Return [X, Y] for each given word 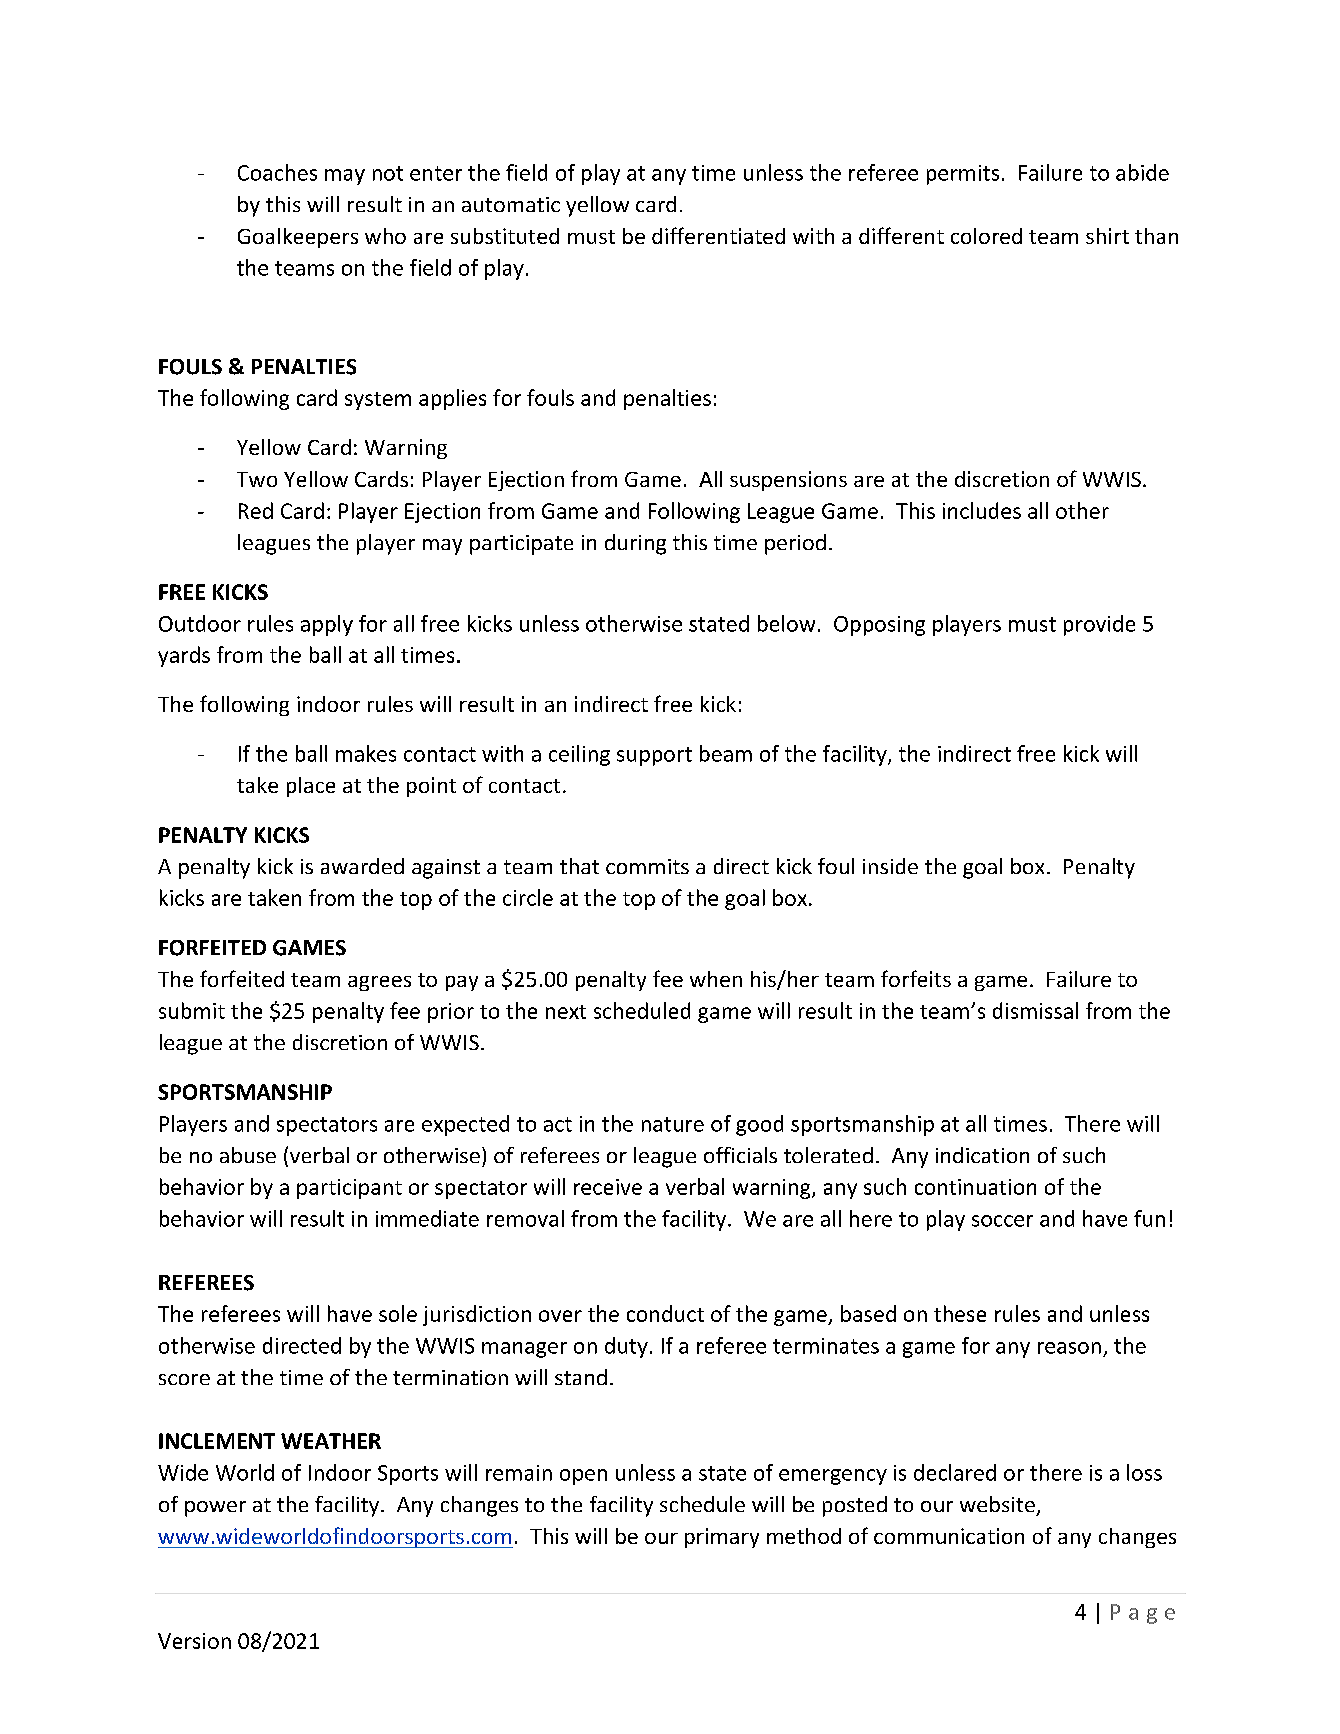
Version [194, 1641]
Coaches [277, 172]
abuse [248, 1155]
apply [327, 625]
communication [949, 1536]
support [654, 756]
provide [1099, 625]
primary [722, 1538]
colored [986, 236]
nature [673, 1124]
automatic [511, 204]
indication [982, 1155]
